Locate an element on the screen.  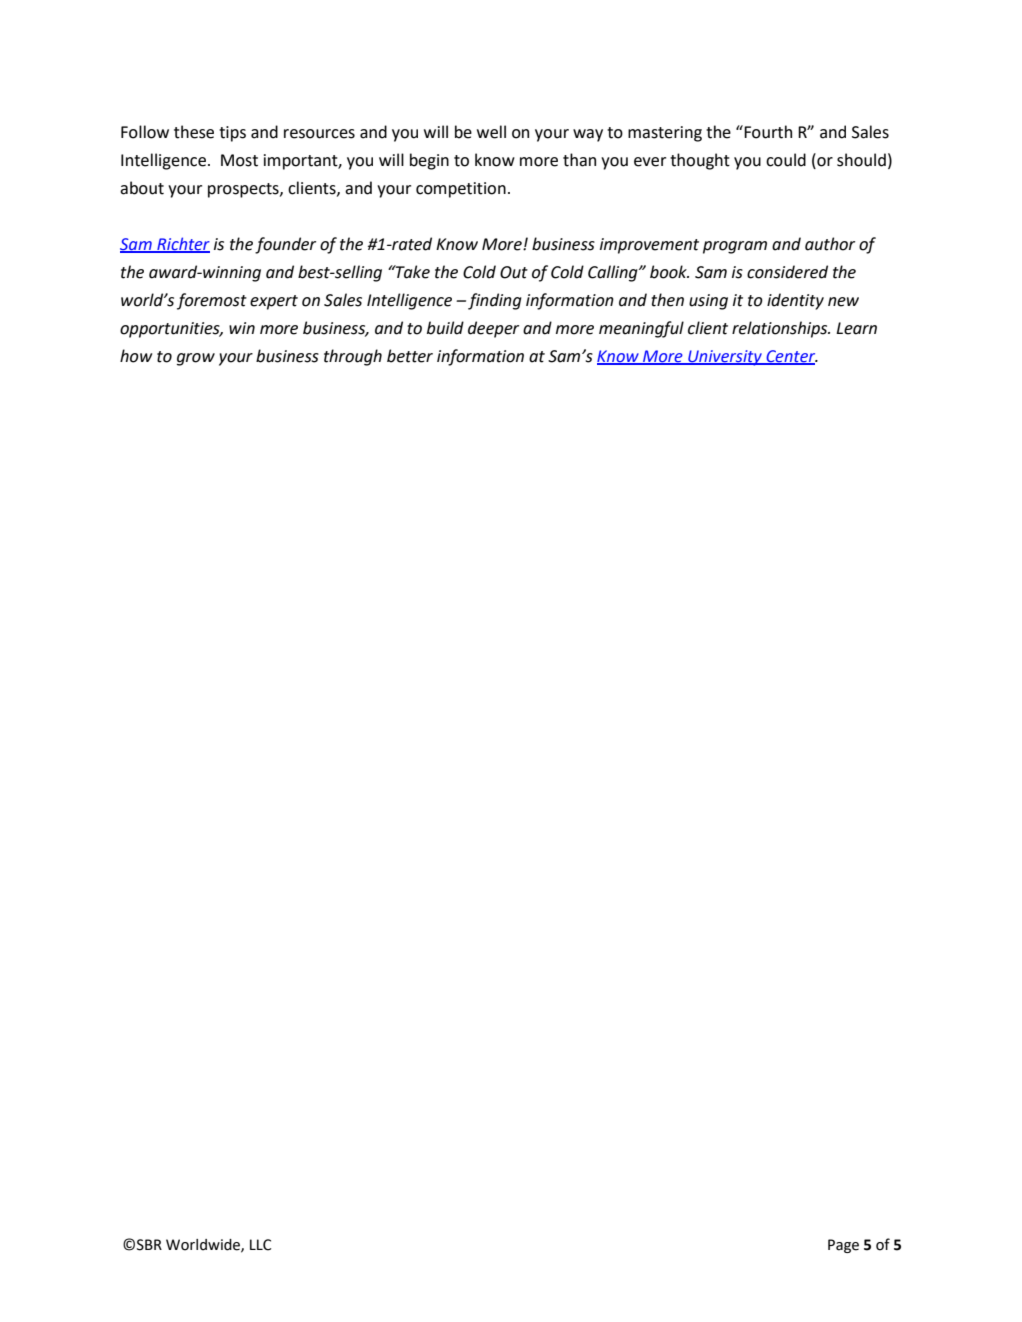
University is located at coordinates (725, 358).
